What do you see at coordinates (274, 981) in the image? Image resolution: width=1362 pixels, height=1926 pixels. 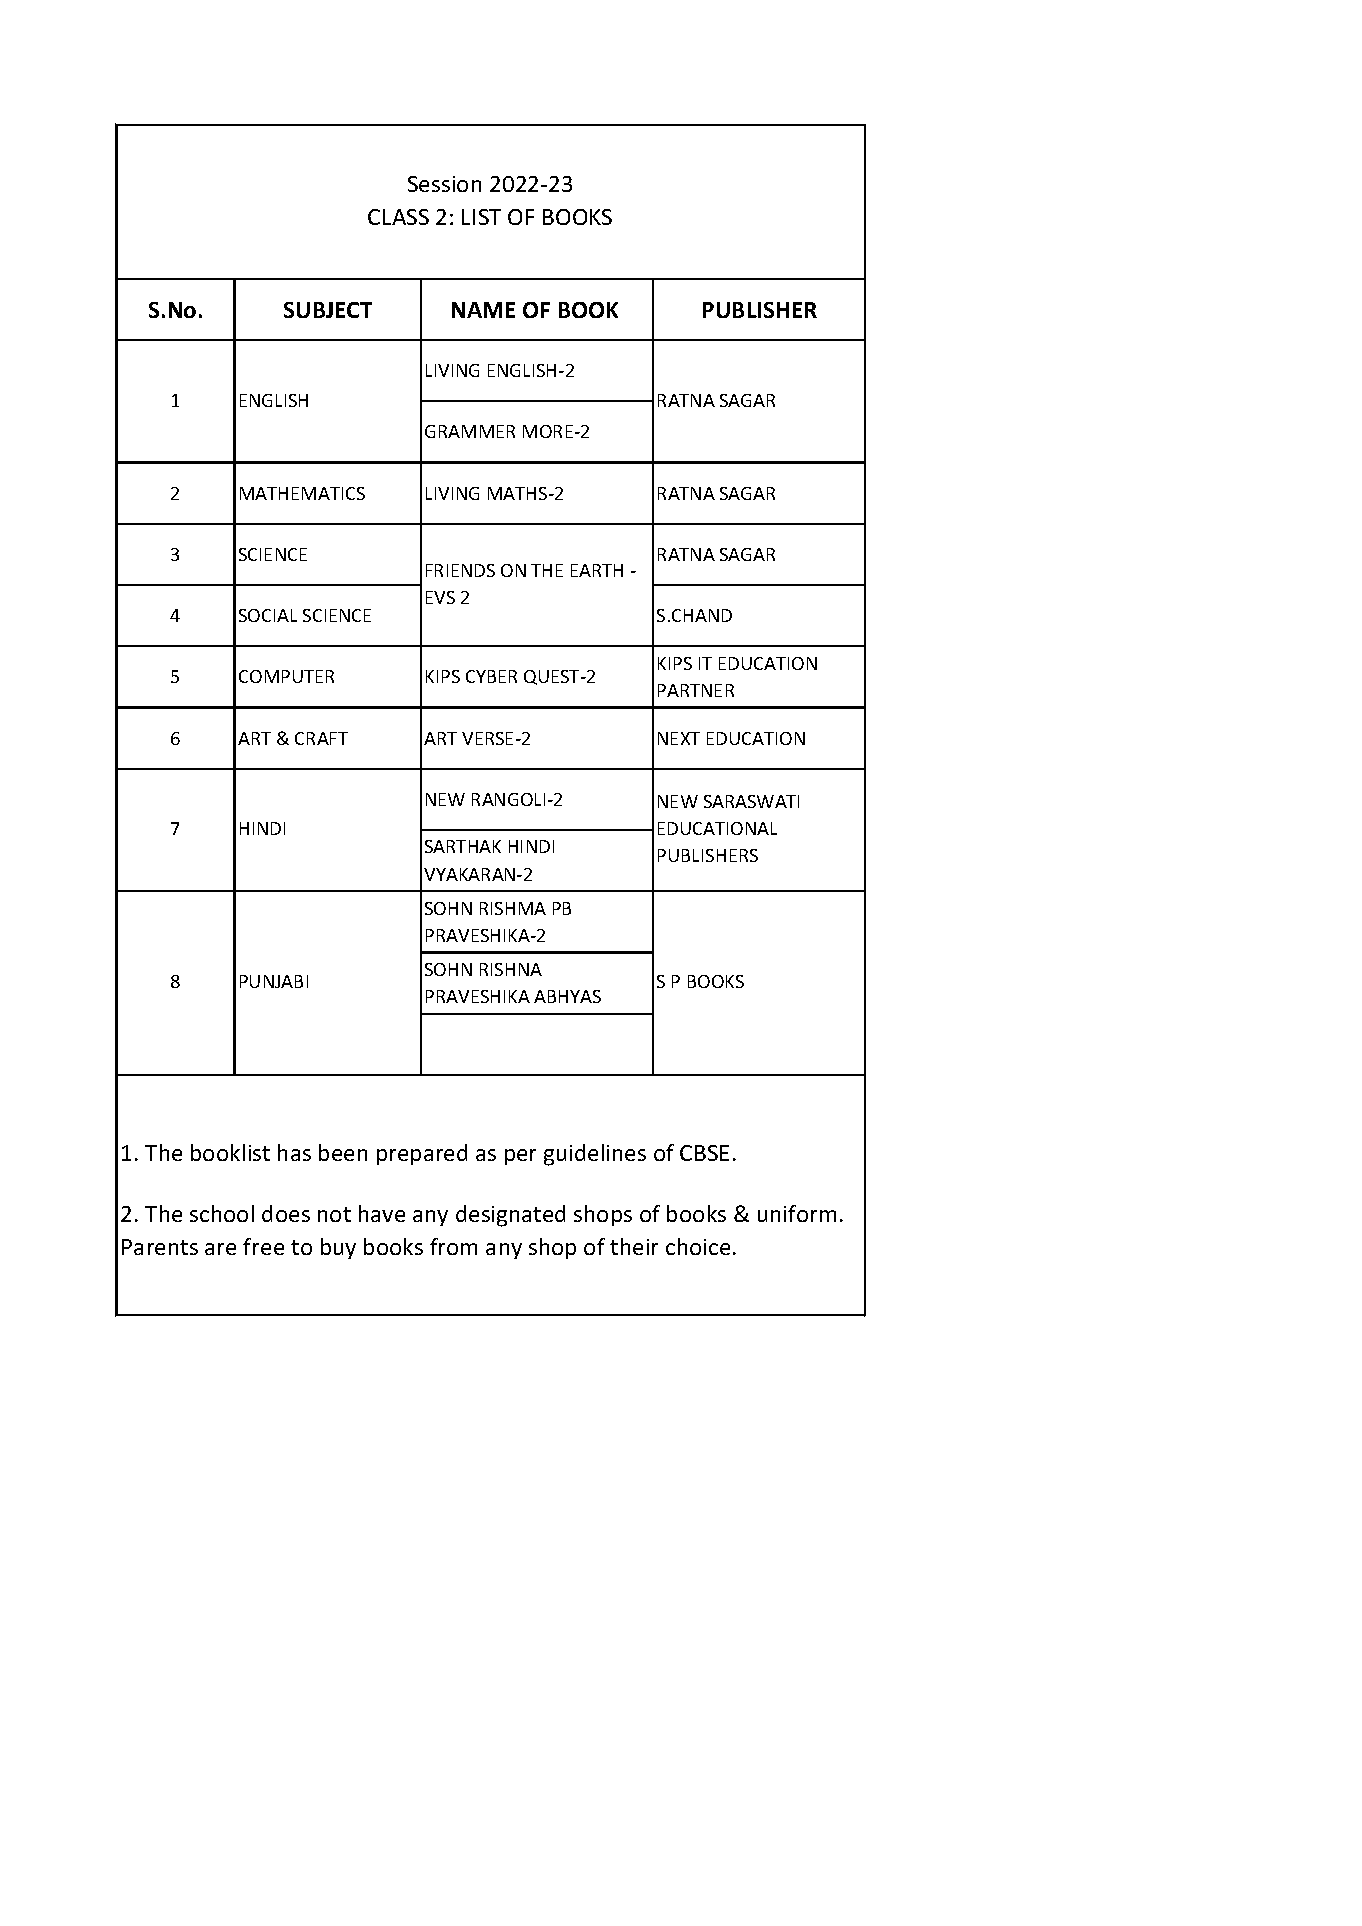 I see `PUNJABI` at bounding box center [274, 981].
